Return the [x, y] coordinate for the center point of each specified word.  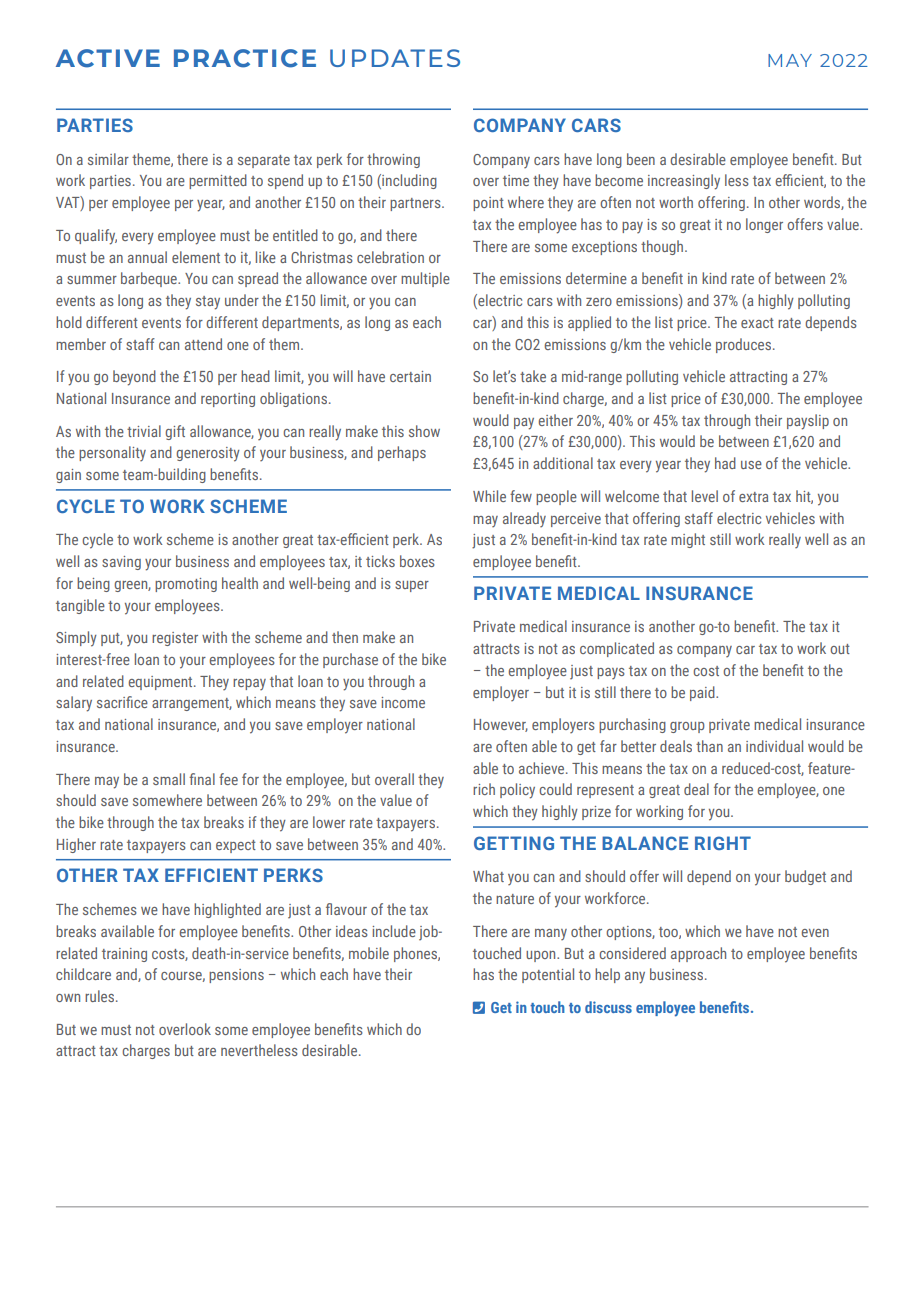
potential [548, 975]
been [641, 159]
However [501, 725]
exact [757, 323]
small [169, 779]
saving [121, 563]
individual [774, 746]
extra [753, 497]
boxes [417, 561]
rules [101, 996]
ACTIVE [108, 58]
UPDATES [395, 58]
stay [208, 303]
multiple [425, 279]
